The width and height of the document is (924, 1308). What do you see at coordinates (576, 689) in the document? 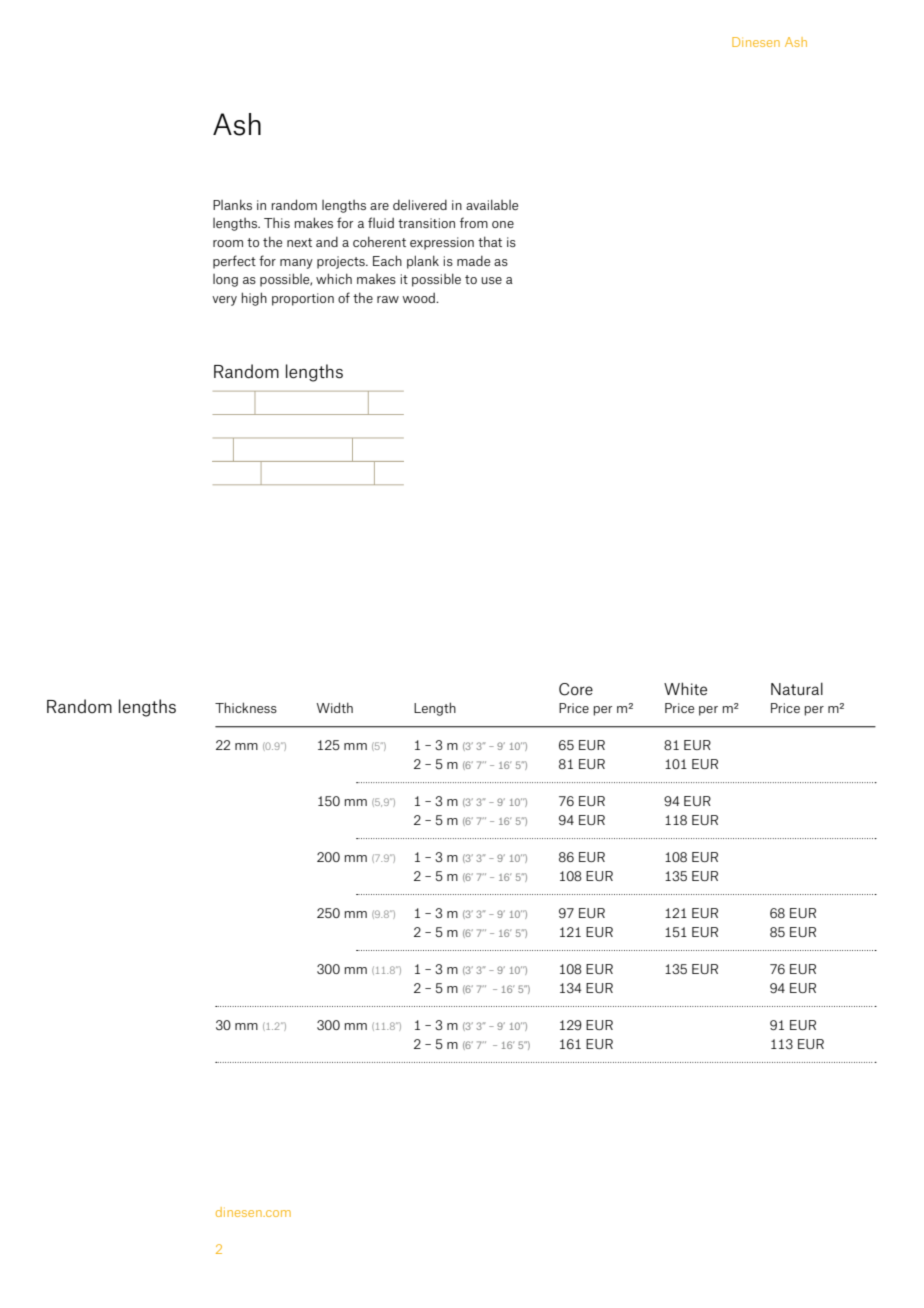
I see `Core` at bounding box center [576, 689].
